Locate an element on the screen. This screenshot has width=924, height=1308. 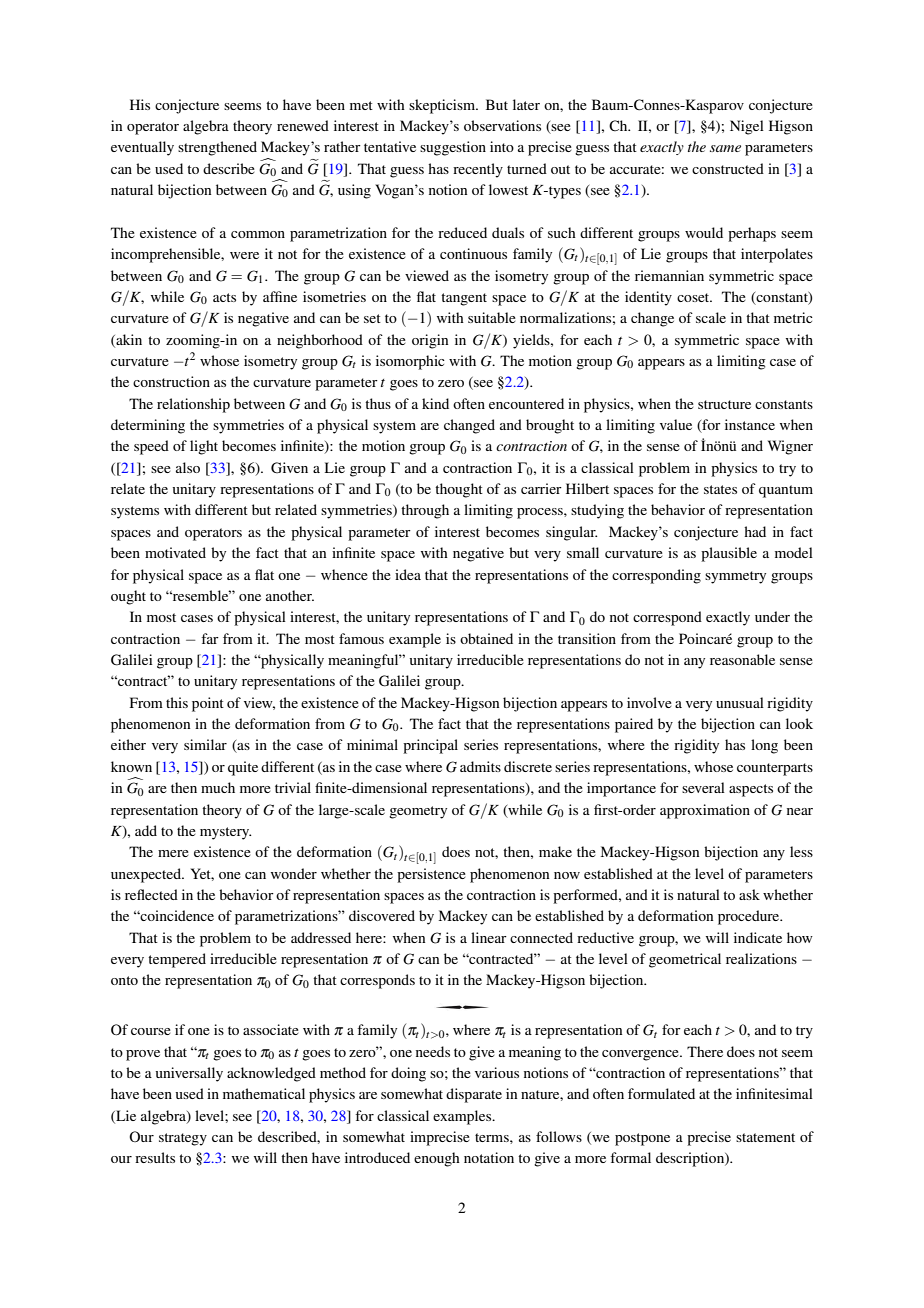
strategy is located at coordinates (183, 1139).
